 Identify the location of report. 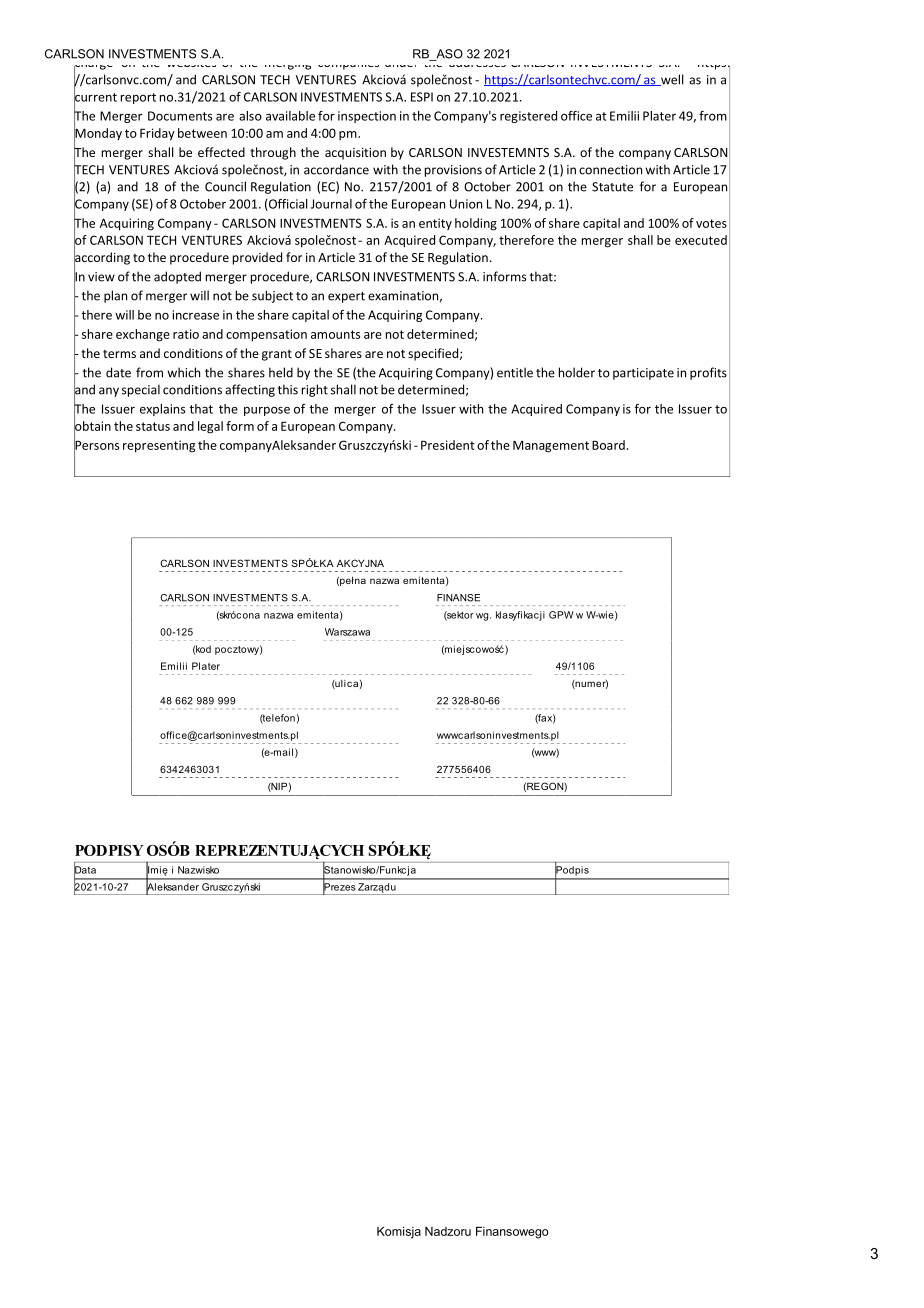
(138, 98).
